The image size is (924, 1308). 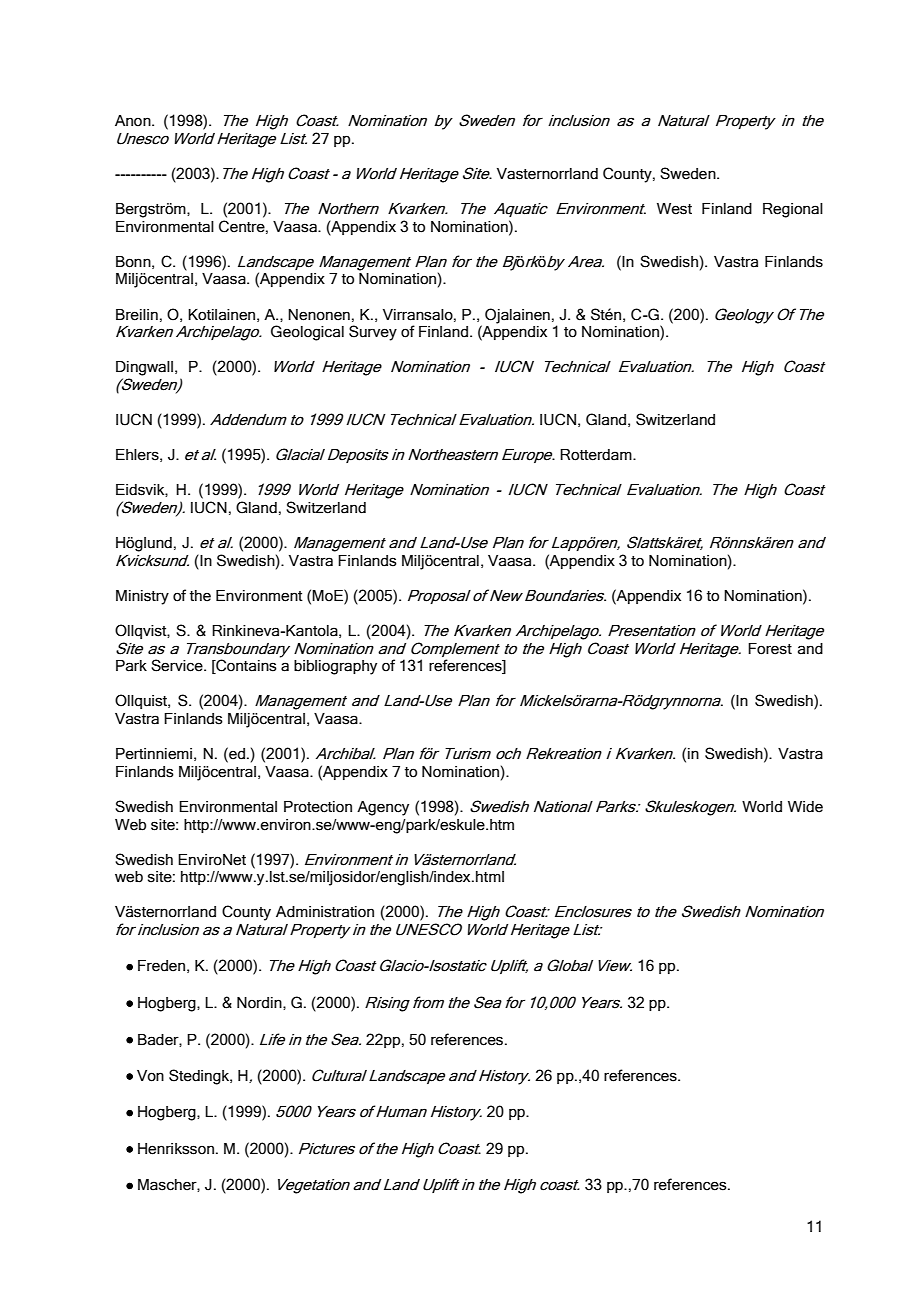 I want to click on Rotterdam, so click(x=597, y=455).
